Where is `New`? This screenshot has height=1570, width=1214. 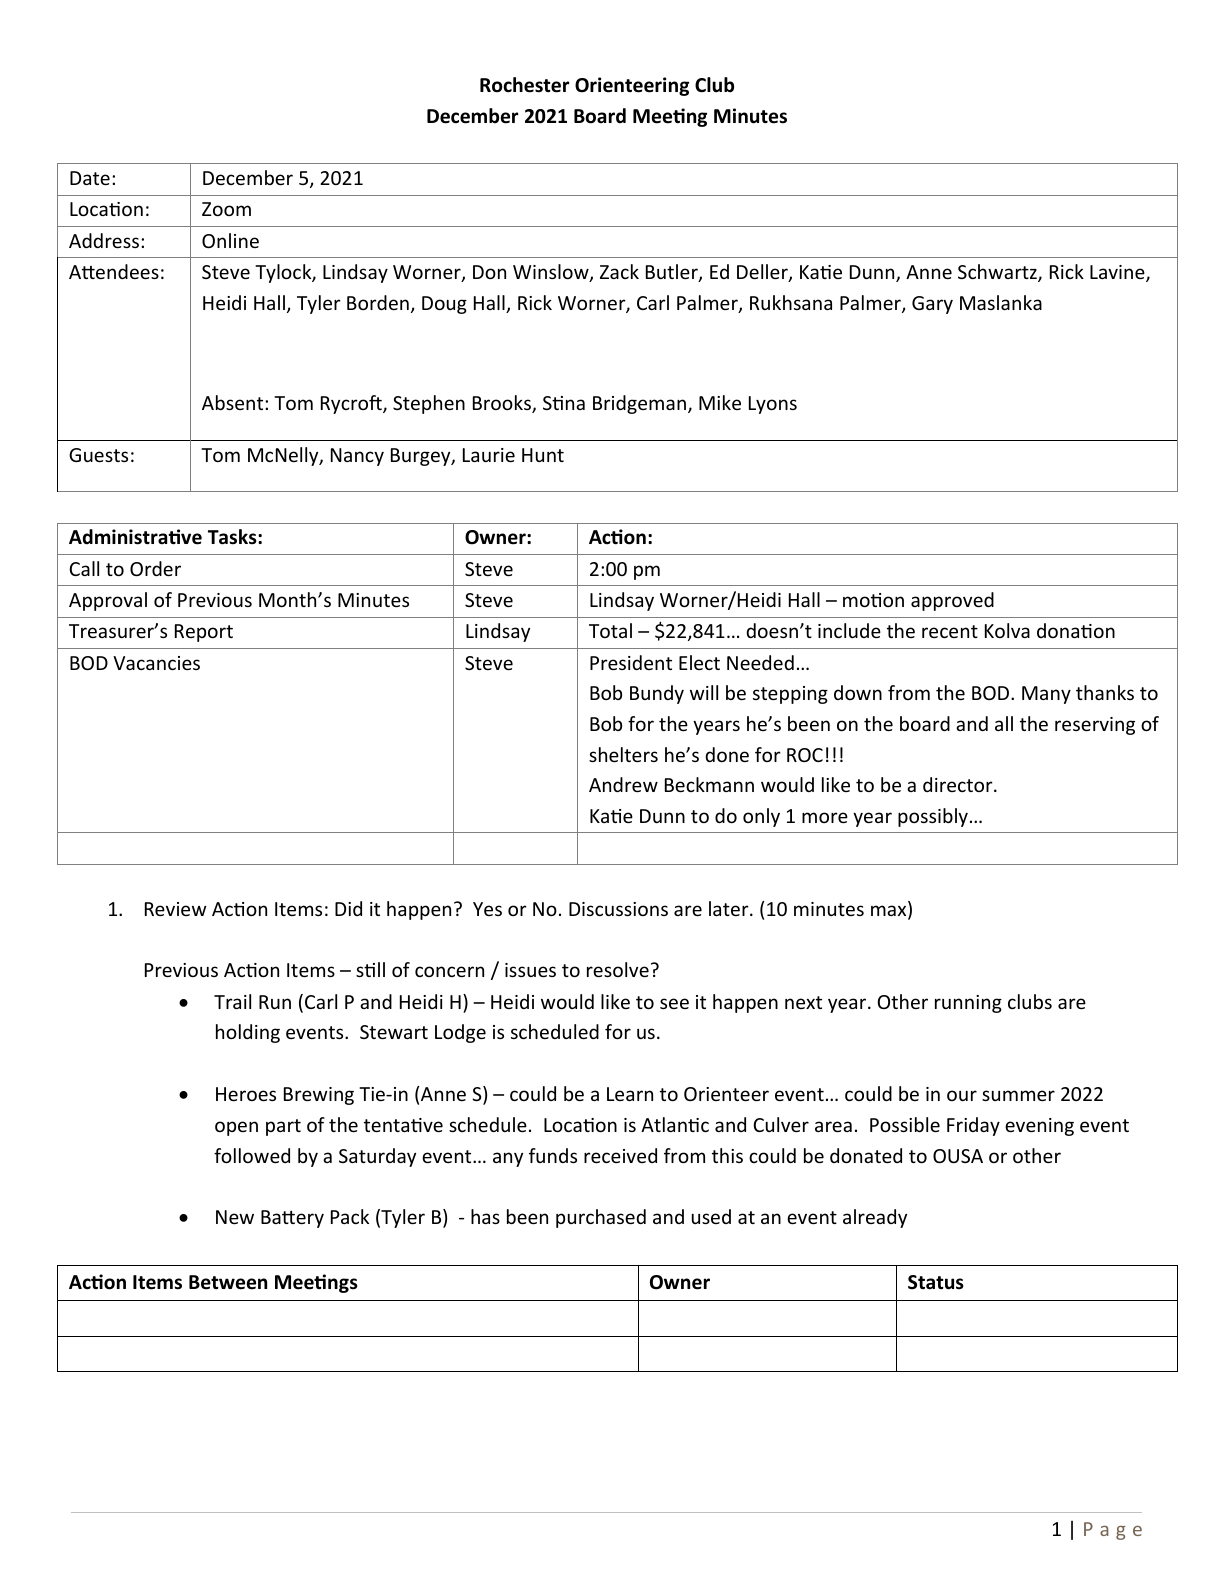 New is located at coordinates (235, 1217).
